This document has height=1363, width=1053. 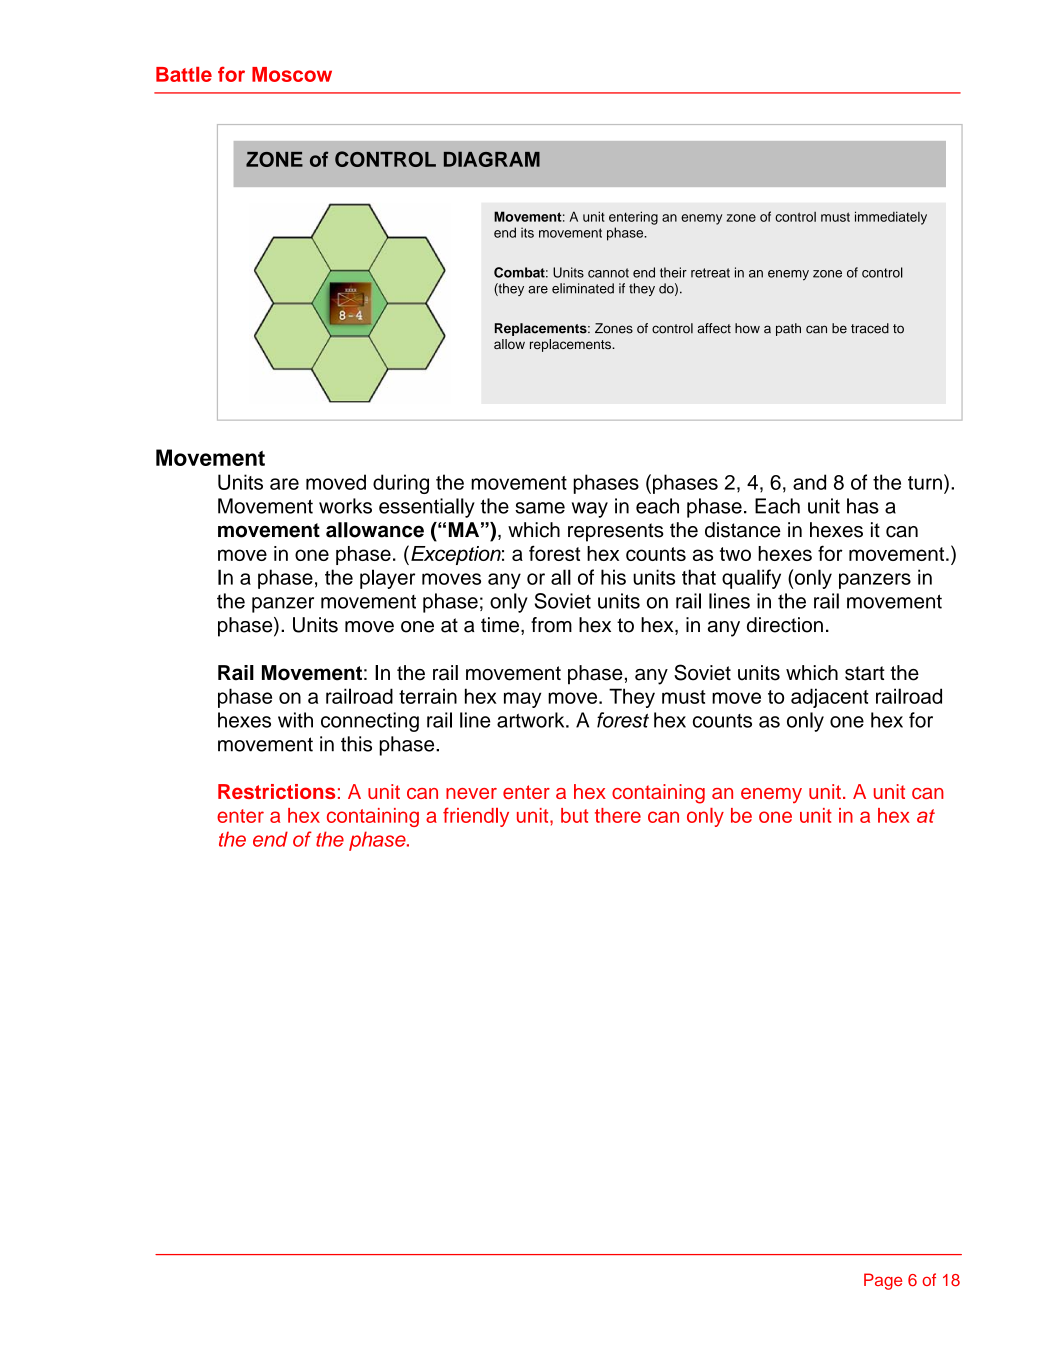 I want to click on Restrictions, so click(x=276, y=791).
